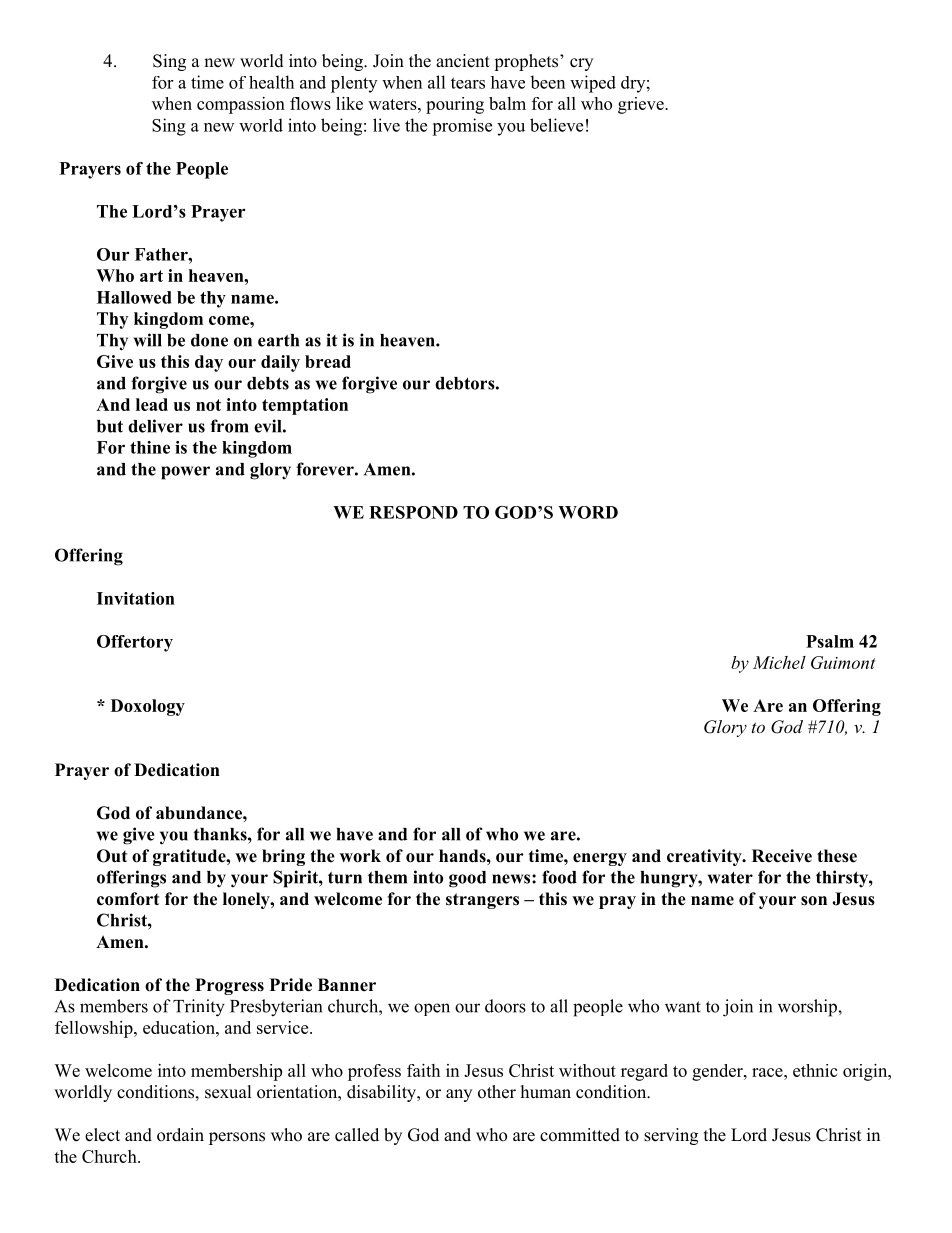  What do you see at coordinates (468, 83) in the page?
I see `tears` at bounding box center [468, 83].
